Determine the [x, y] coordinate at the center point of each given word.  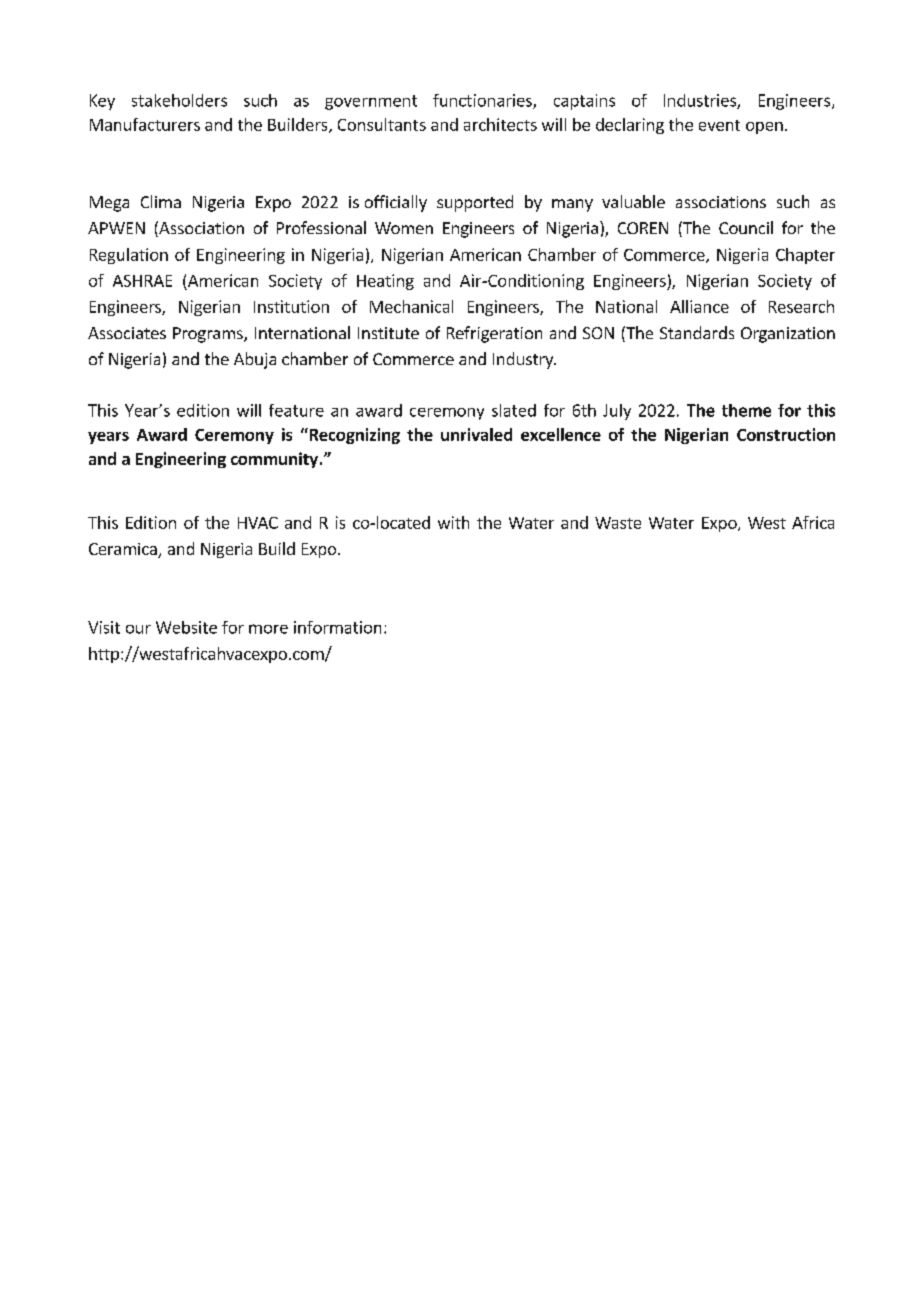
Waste [618, 523]
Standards [697, 332]
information [337, 627]
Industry [524, 360]
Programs [209, 335]
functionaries [483, 101]
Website [186, 627]
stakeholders [179, 100]
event [719, 125]
